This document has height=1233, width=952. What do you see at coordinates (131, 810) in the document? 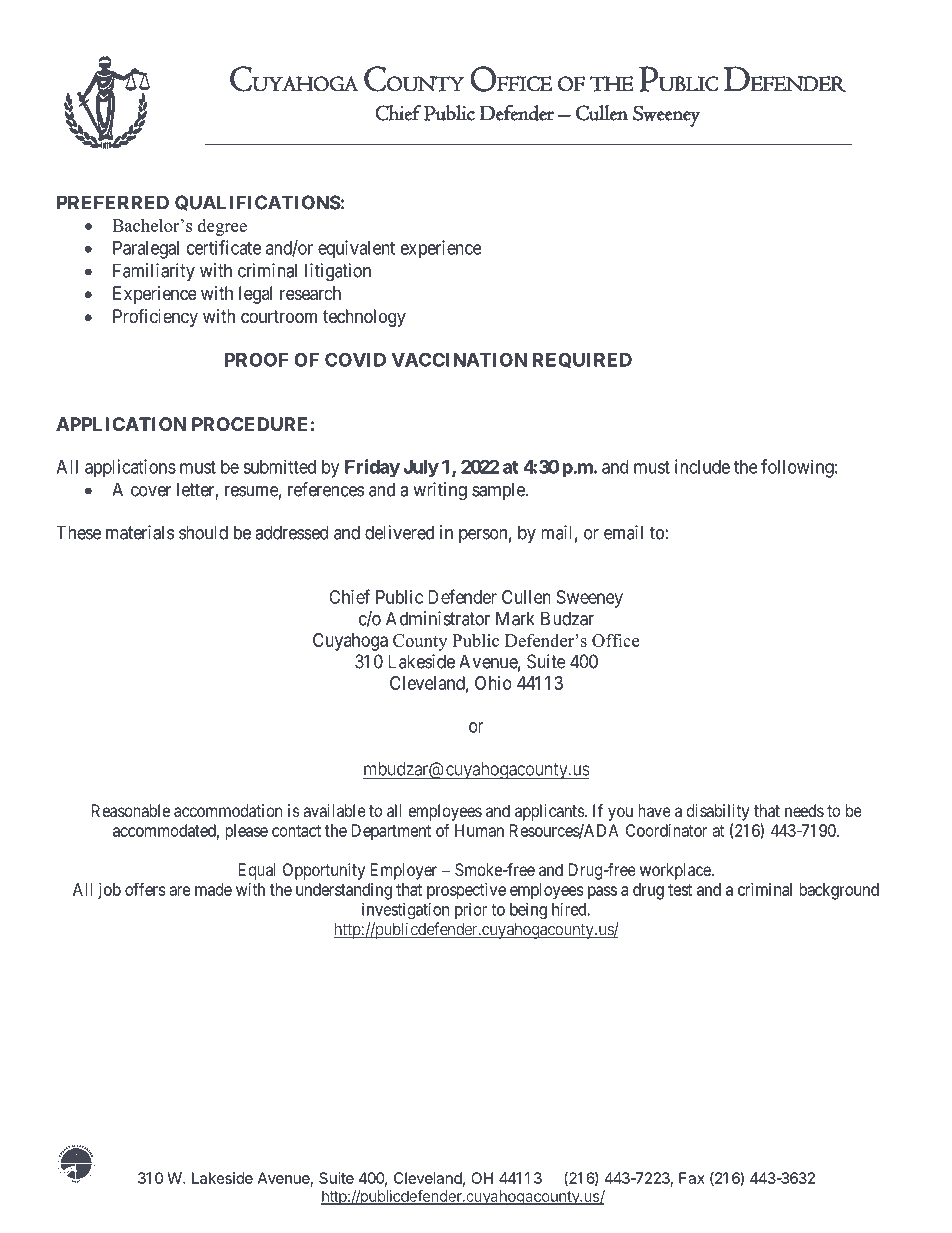
I see `Reasonable` at bounding box center [131, 810].
